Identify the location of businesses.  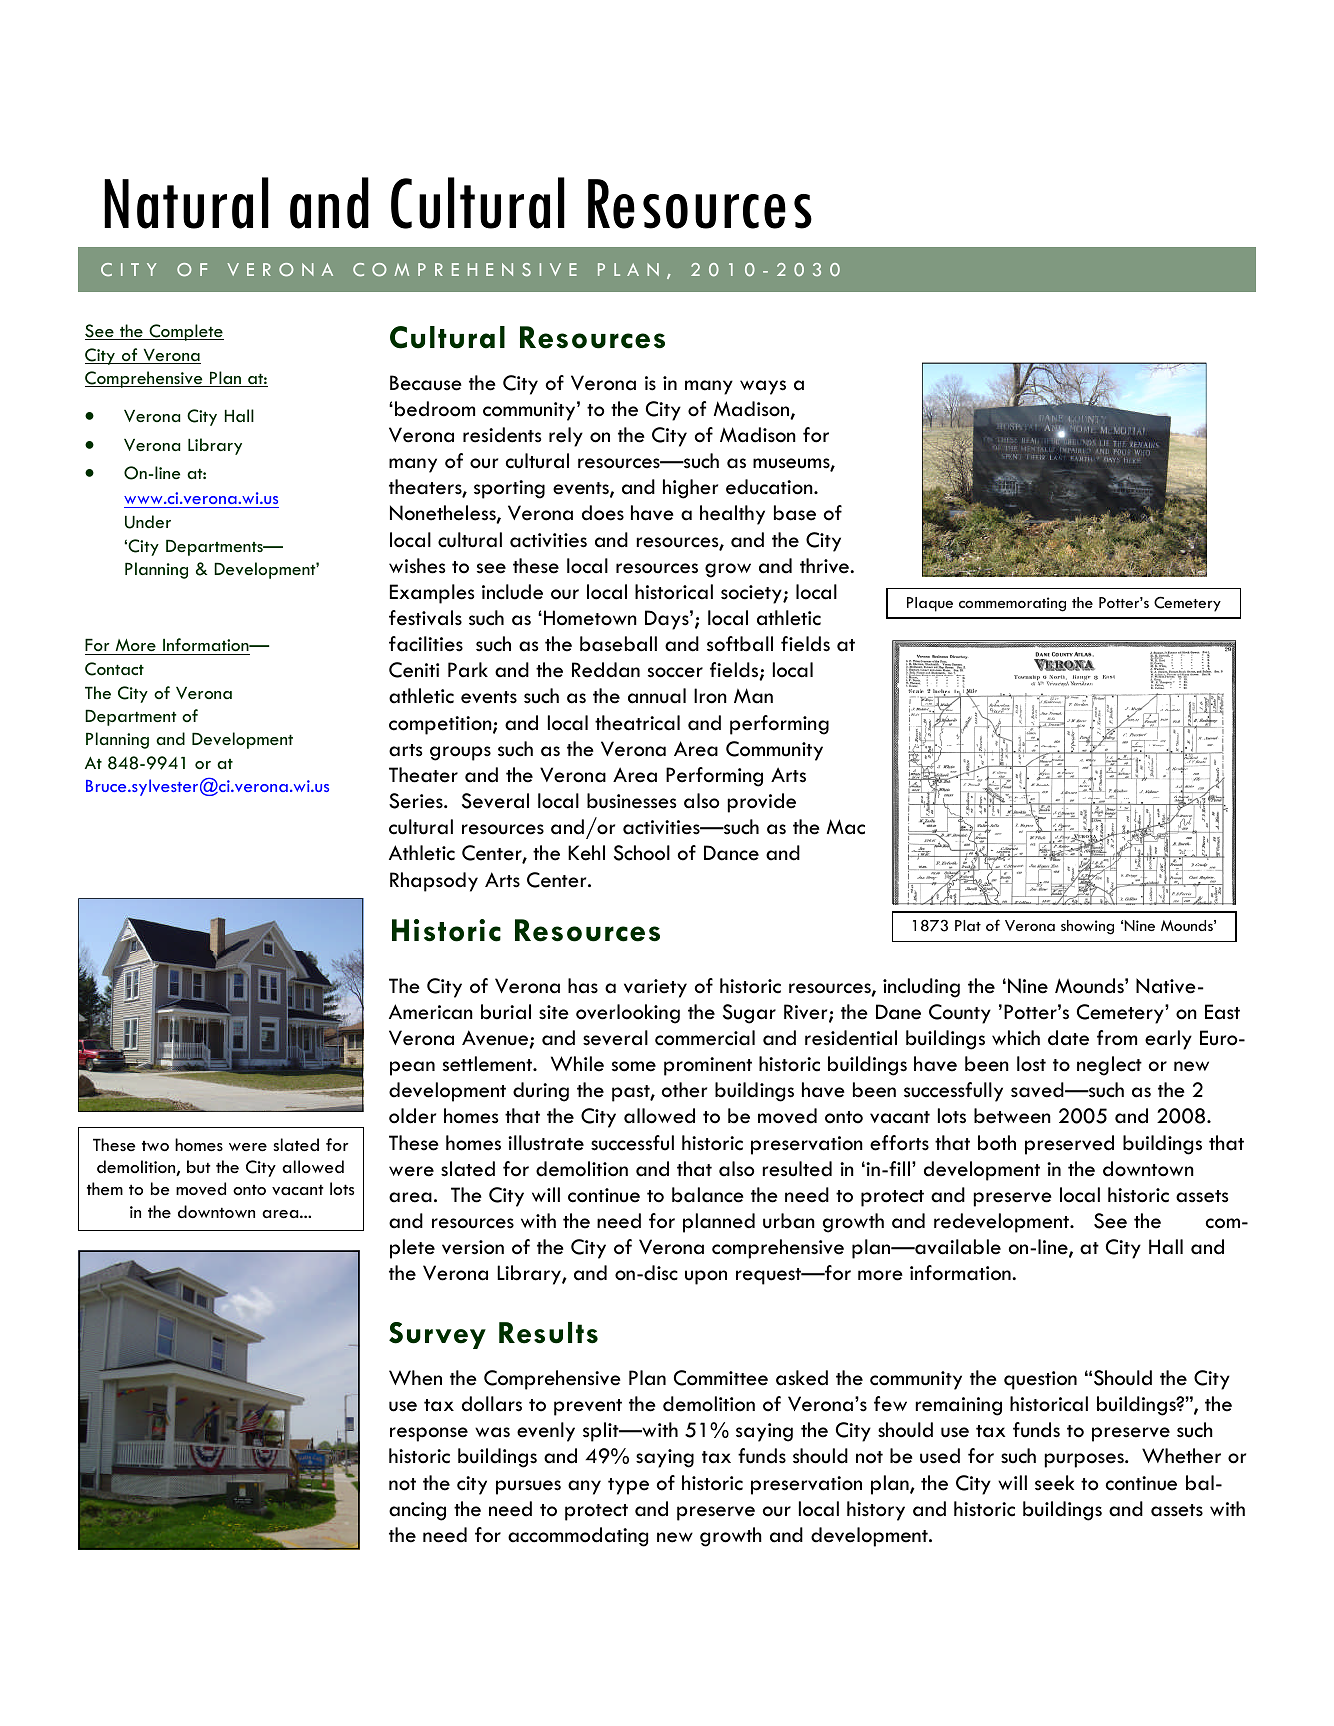
(632, 801).
